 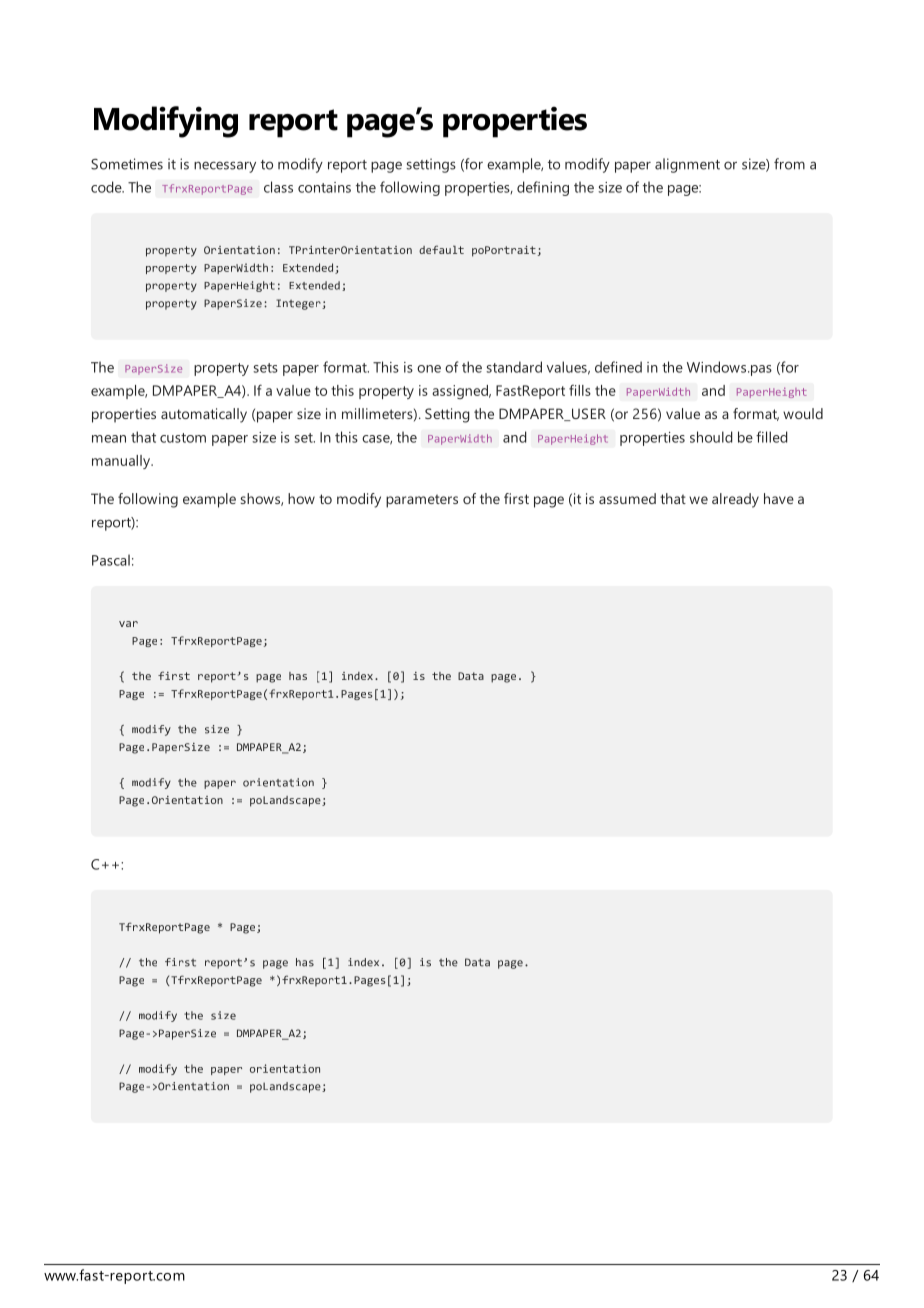 What do you see at coordinates (543, 188) in the screenshot?
I see `defining` at bounding box center [543, 188].
